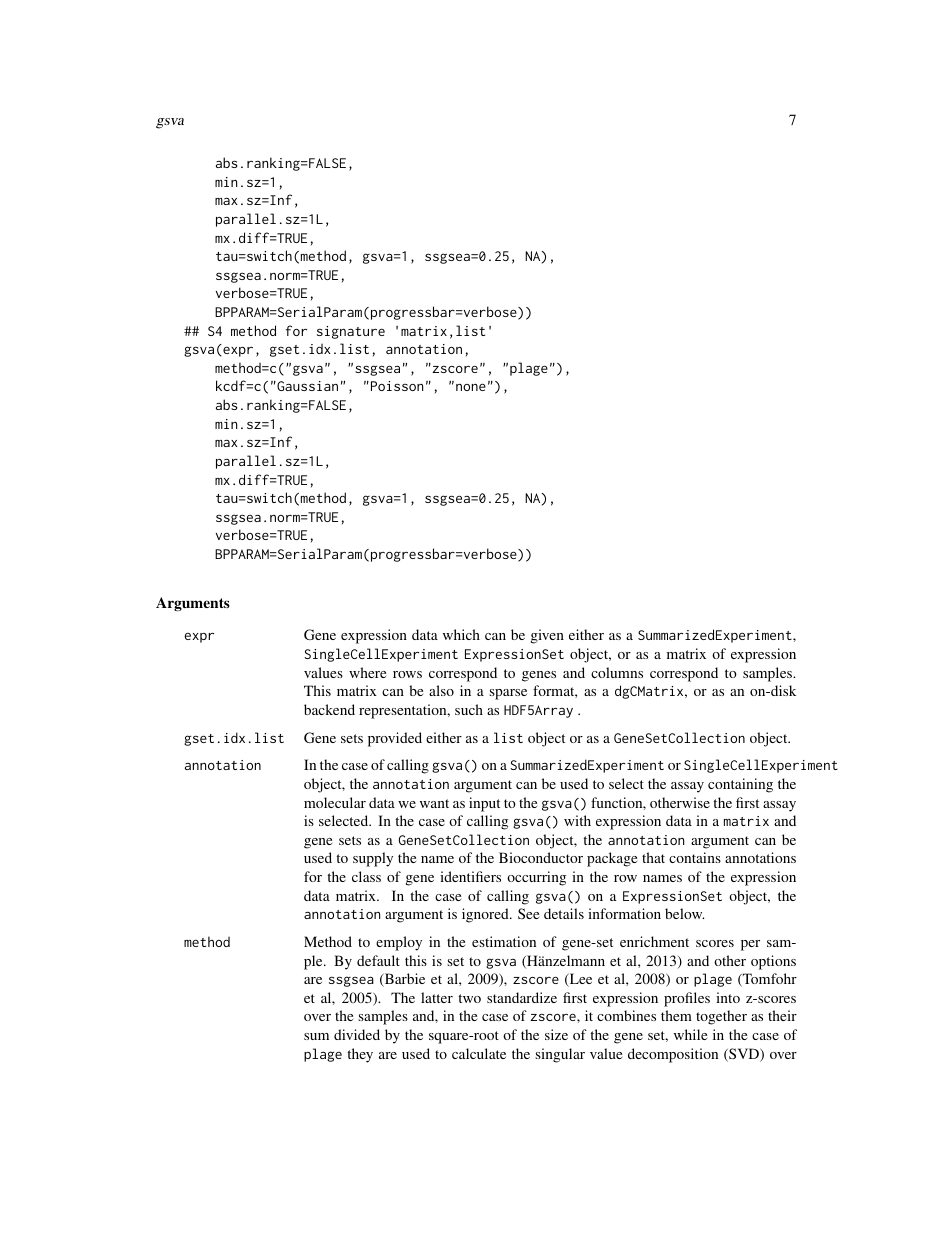 The image size is (952, 1233). Describe the element at coordinates (367, 672) in the image. I see `where` at that location.
